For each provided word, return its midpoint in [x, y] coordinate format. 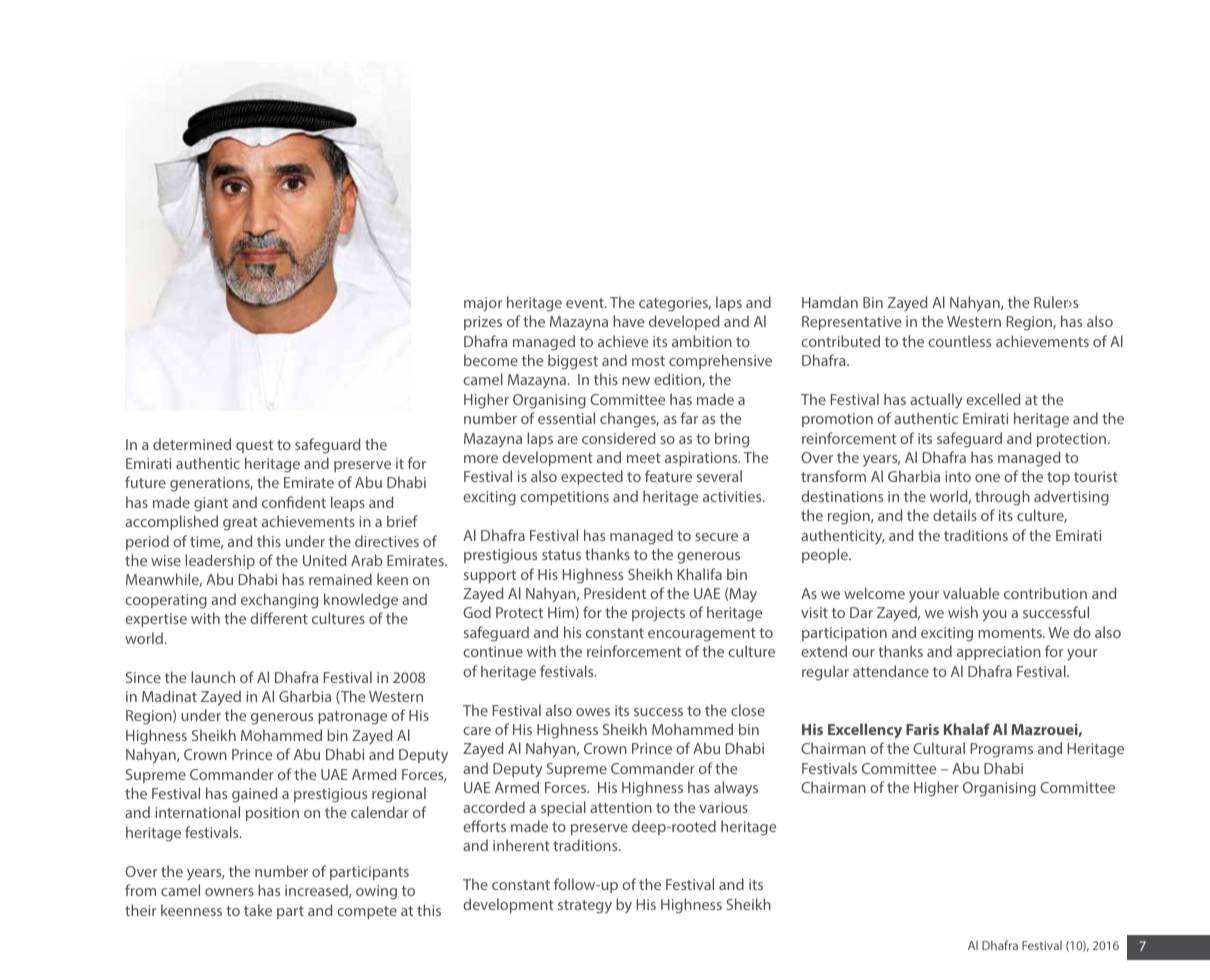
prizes [483, 323]
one [987, 478]
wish [963, 612]
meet [644, 458]
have [628, 321]
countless [959, 341]
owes [593, 712]
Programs [1002, 750]
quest [254, 446]
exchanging [279, 601]
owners [229, 892]
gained [254, 795]
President [615, 593]
